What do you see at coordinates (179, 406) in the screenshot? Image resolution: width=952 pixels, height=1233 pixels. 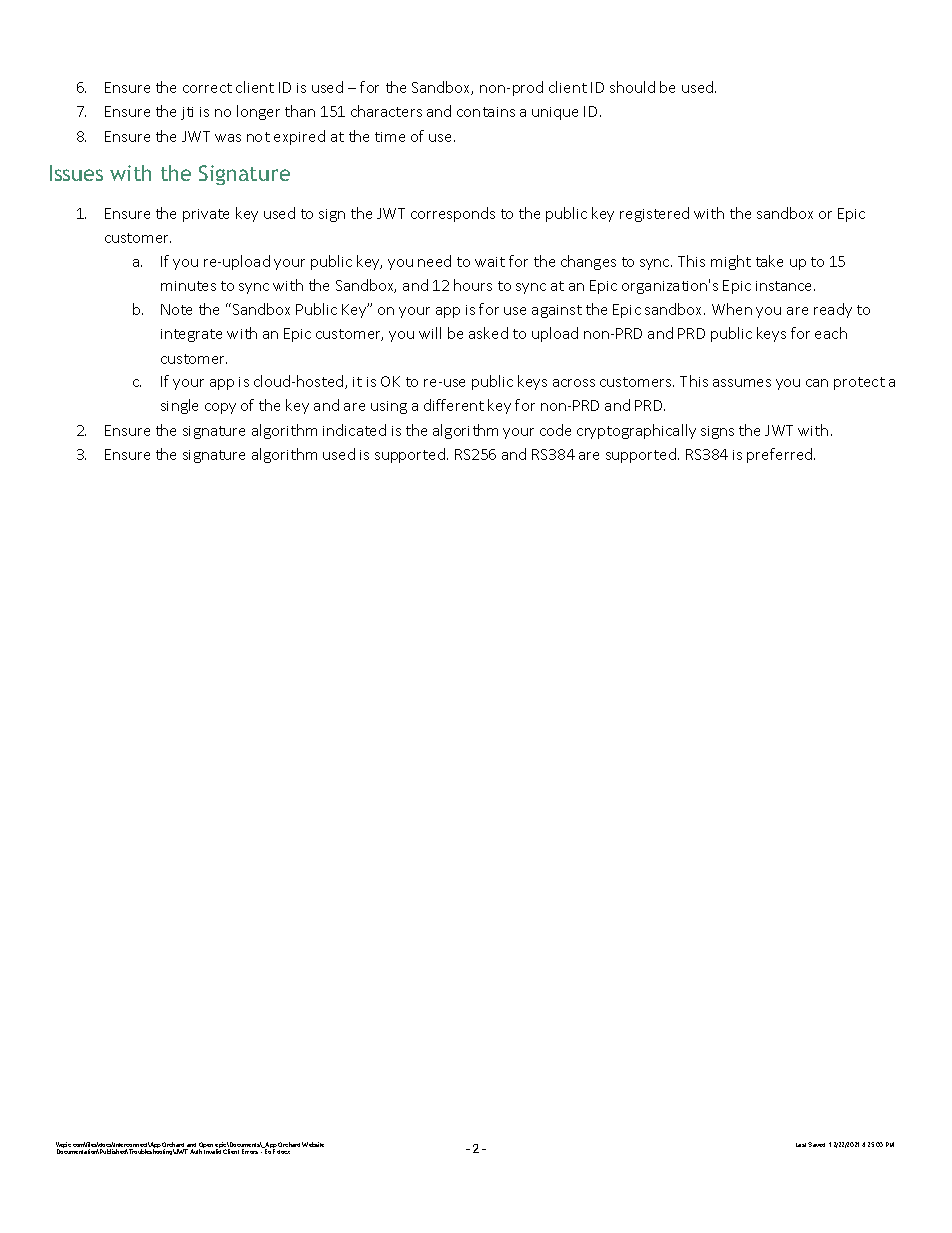 I see `single` at bounding box center [179, 406].
